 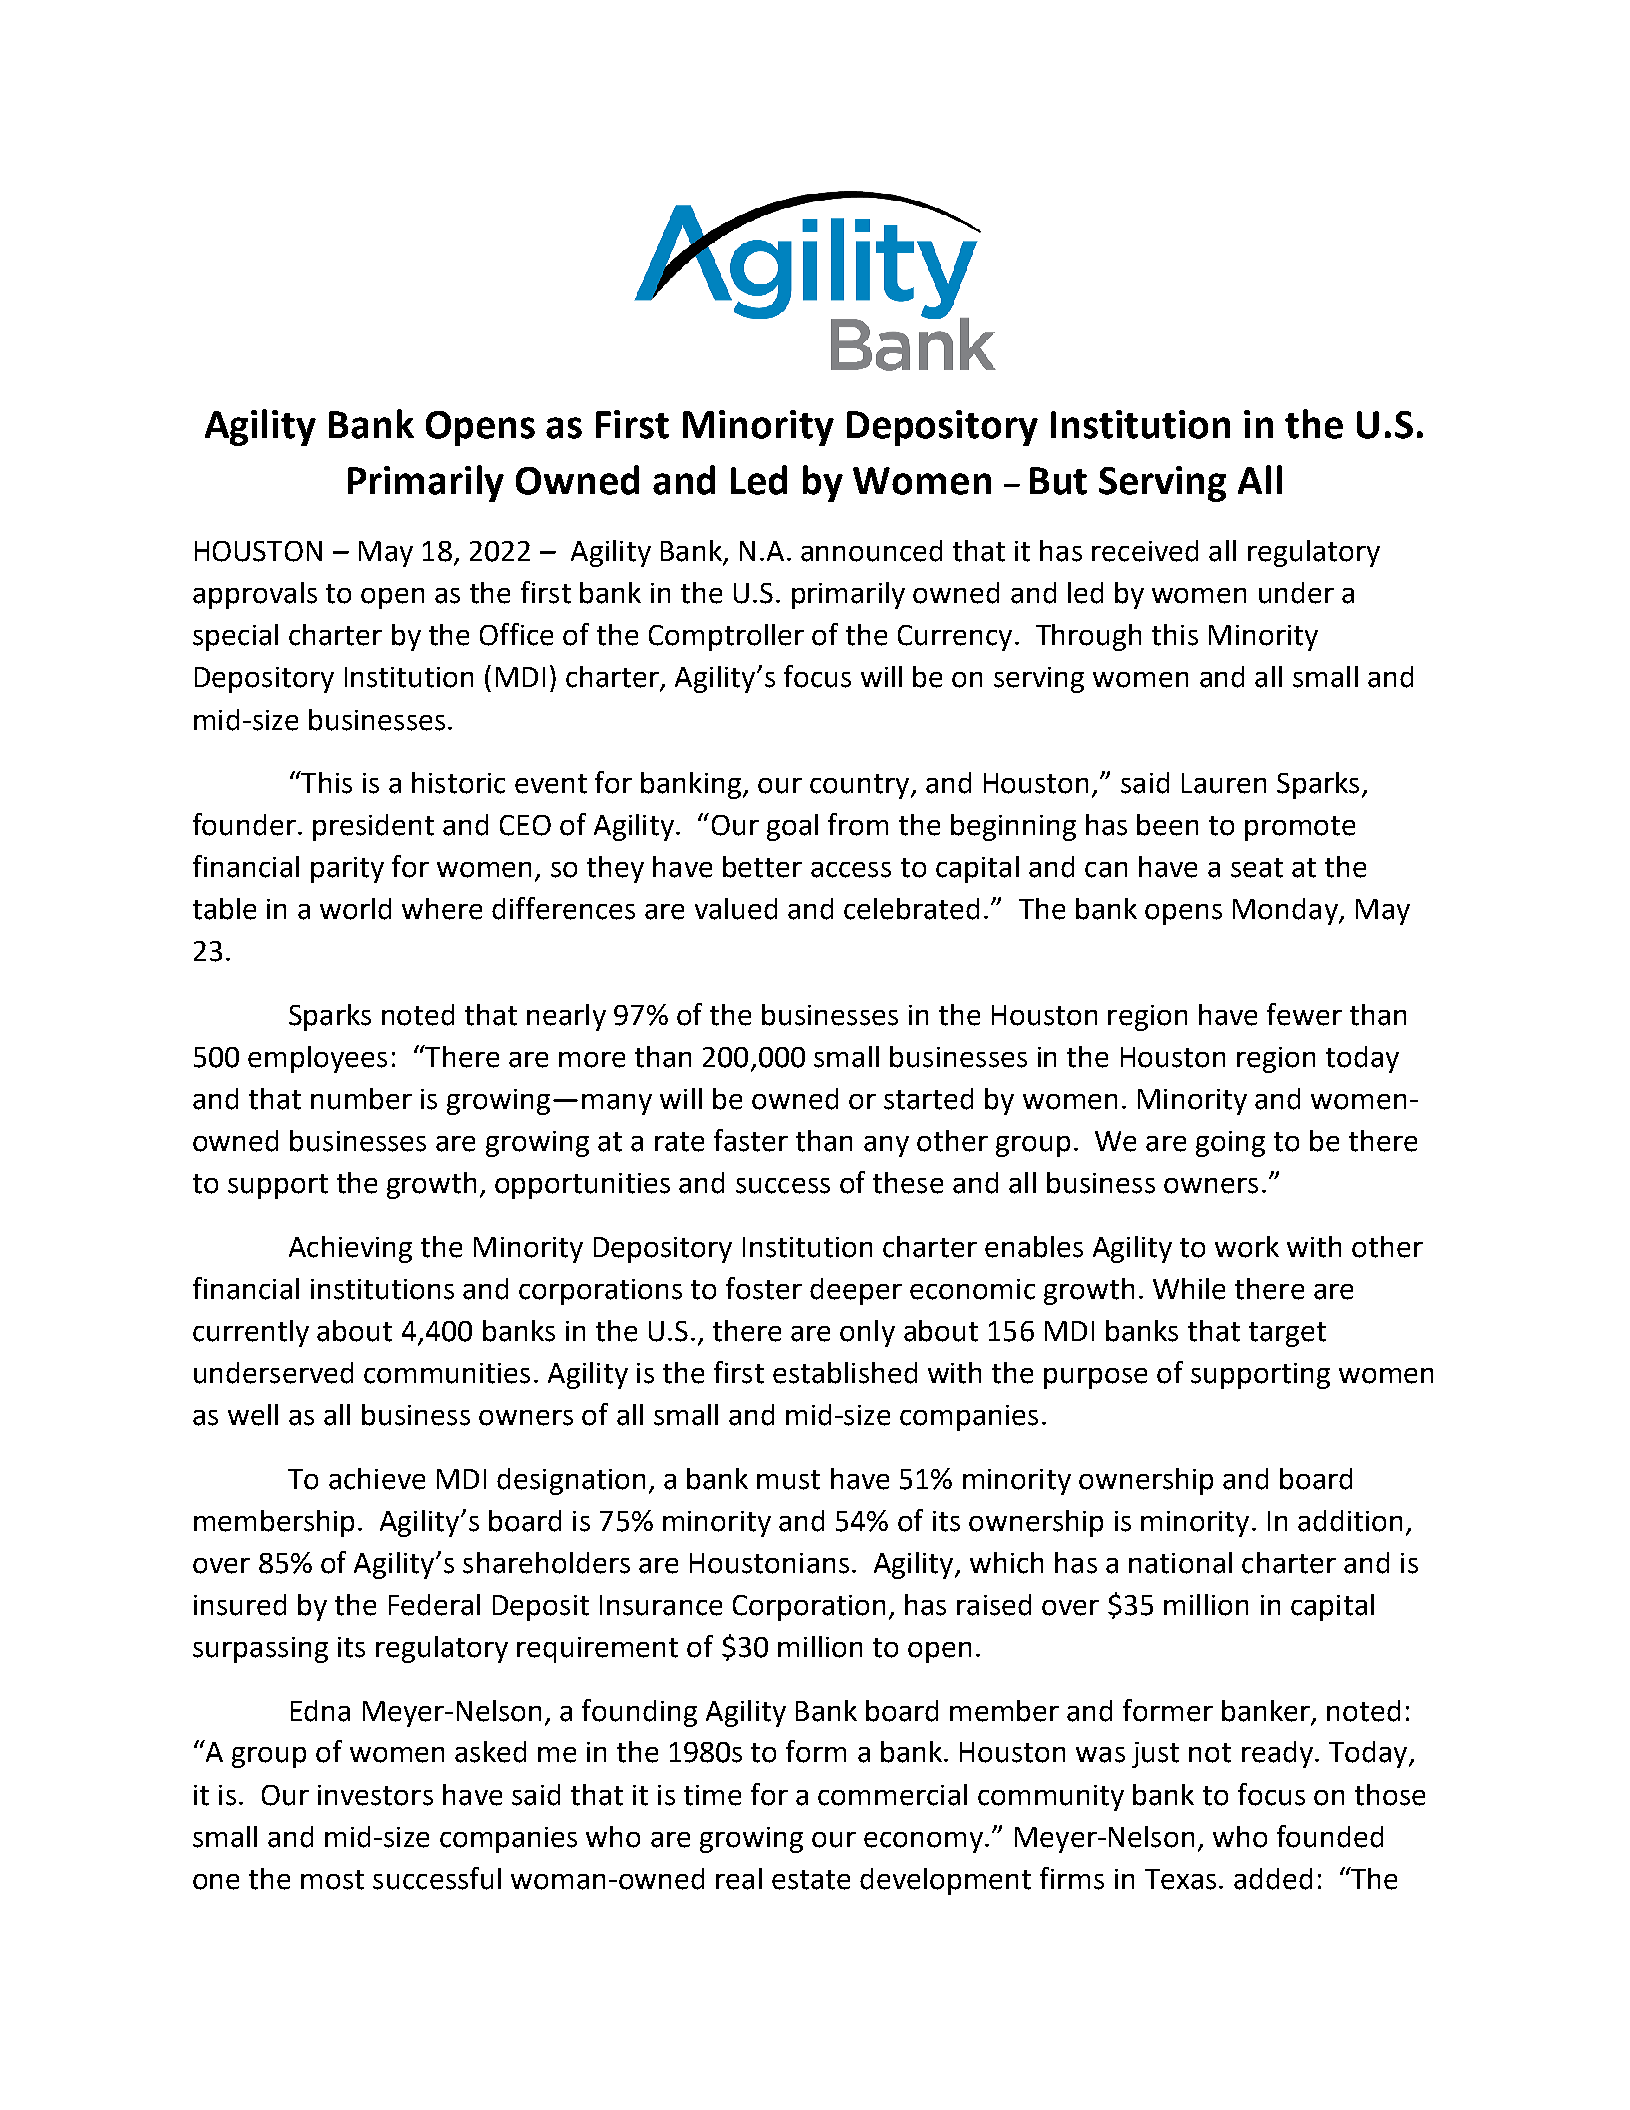 I want to click on Achieving, so click(x=350, y=1249).
